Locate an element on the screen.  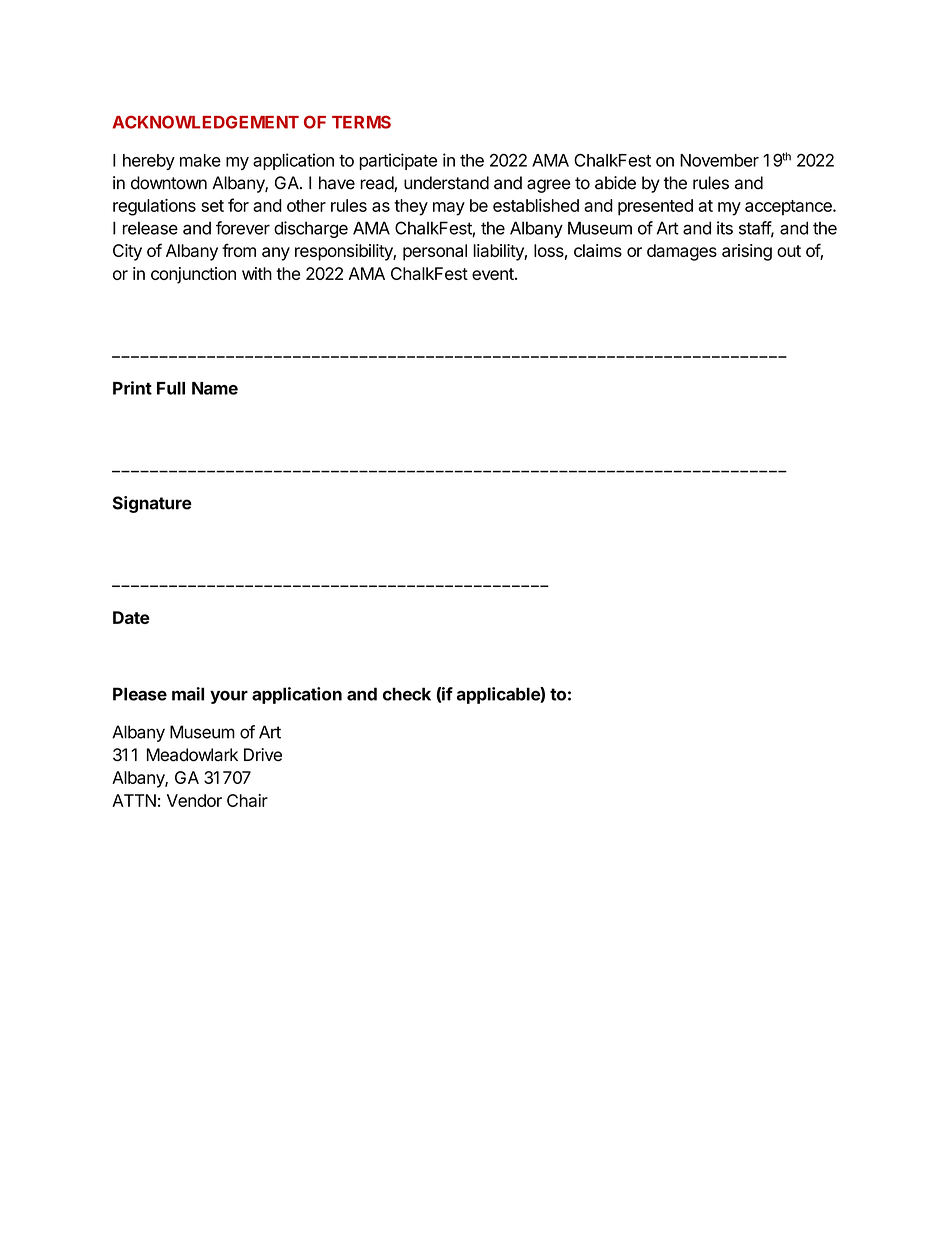
Vendor is located at coordinates (194, 800).
